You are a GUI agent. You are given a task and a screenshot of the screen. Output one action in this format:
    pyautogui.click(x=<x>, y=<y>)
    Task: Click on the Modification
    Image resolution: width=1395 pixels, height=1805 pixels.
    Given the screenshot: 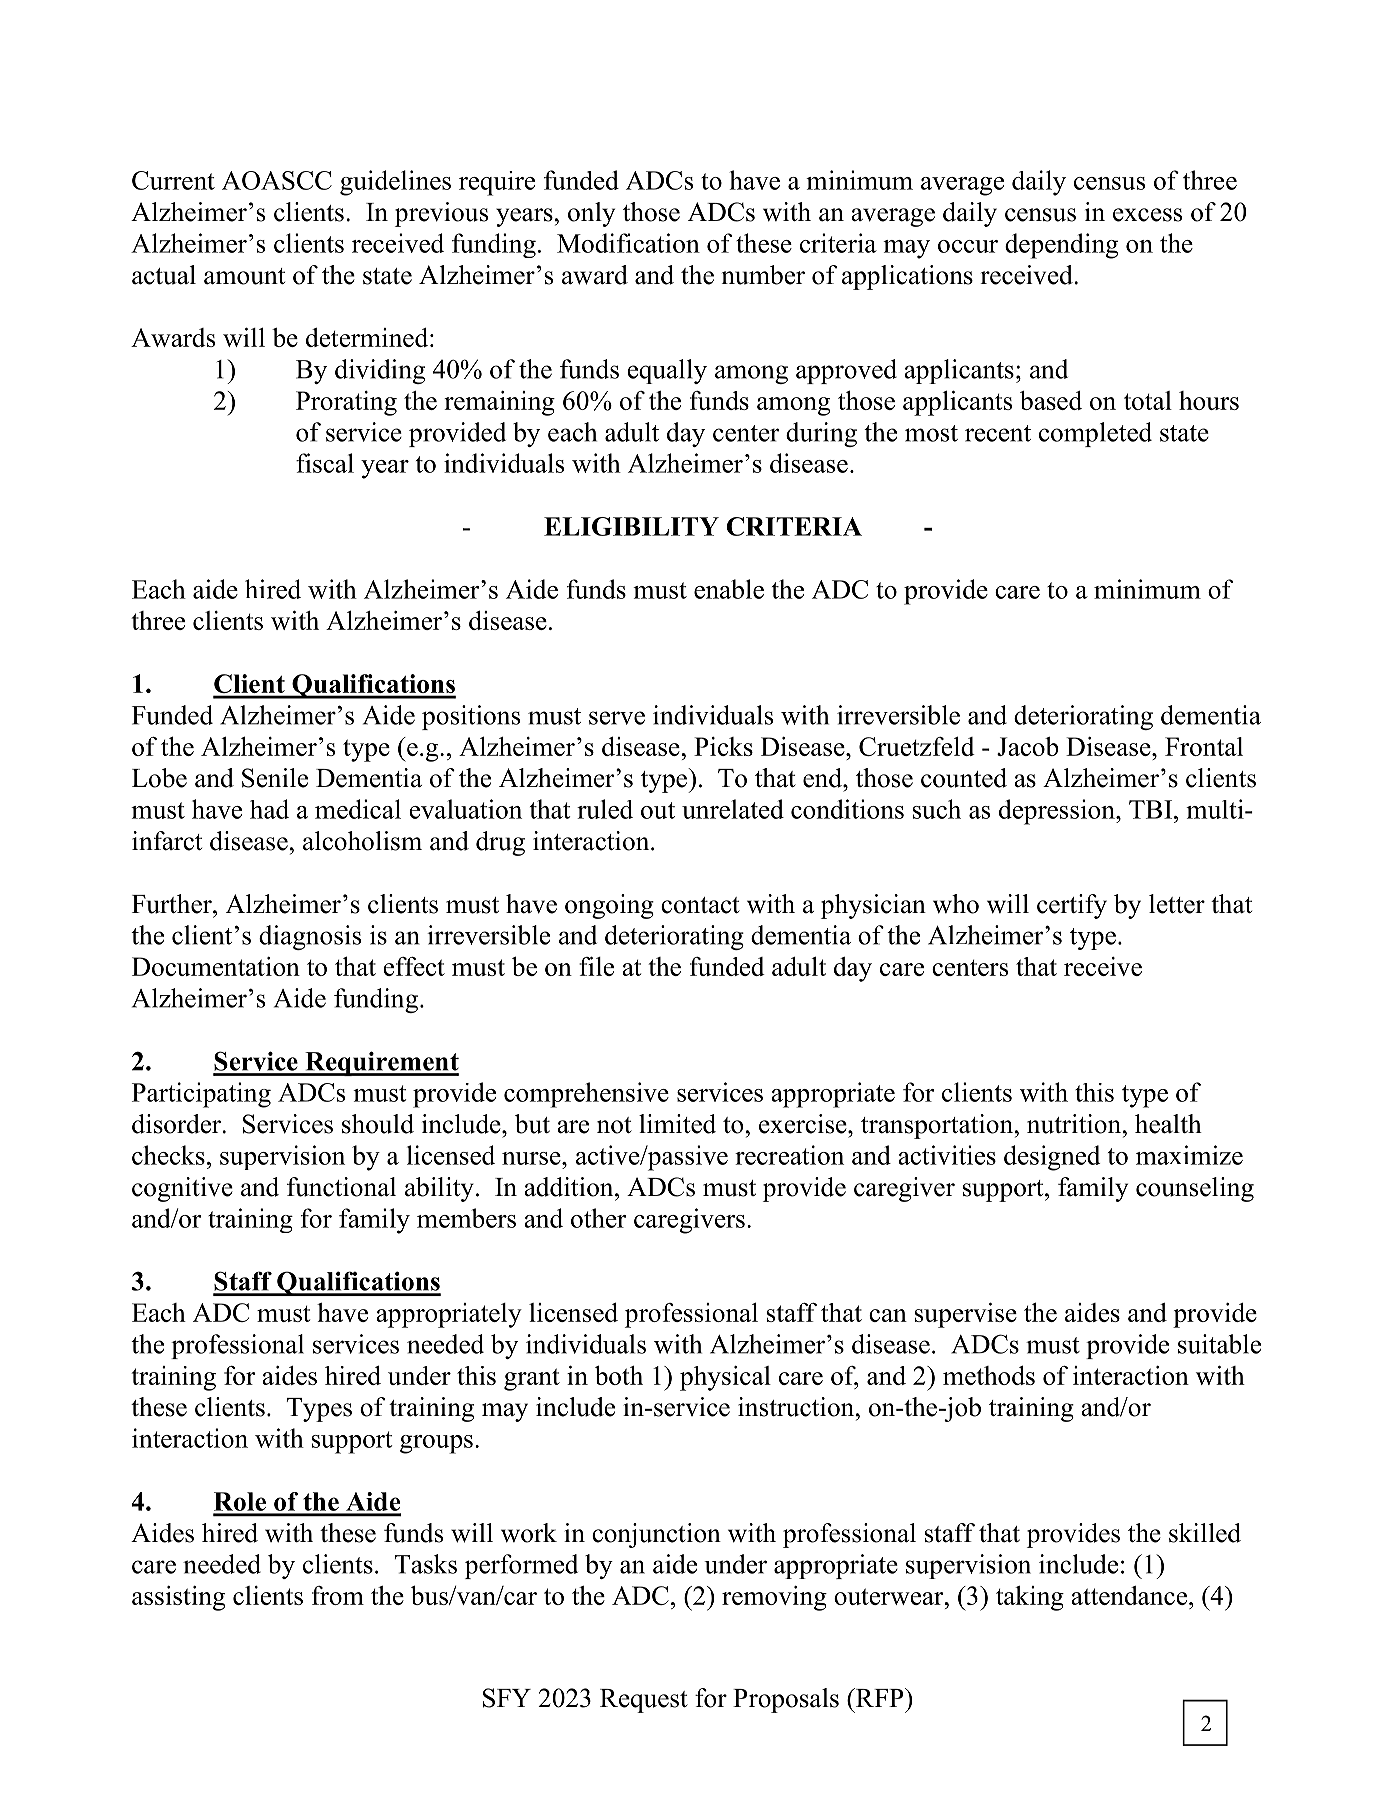 What is the action you would take?
    pyautogui.click(x=628, y=243)
